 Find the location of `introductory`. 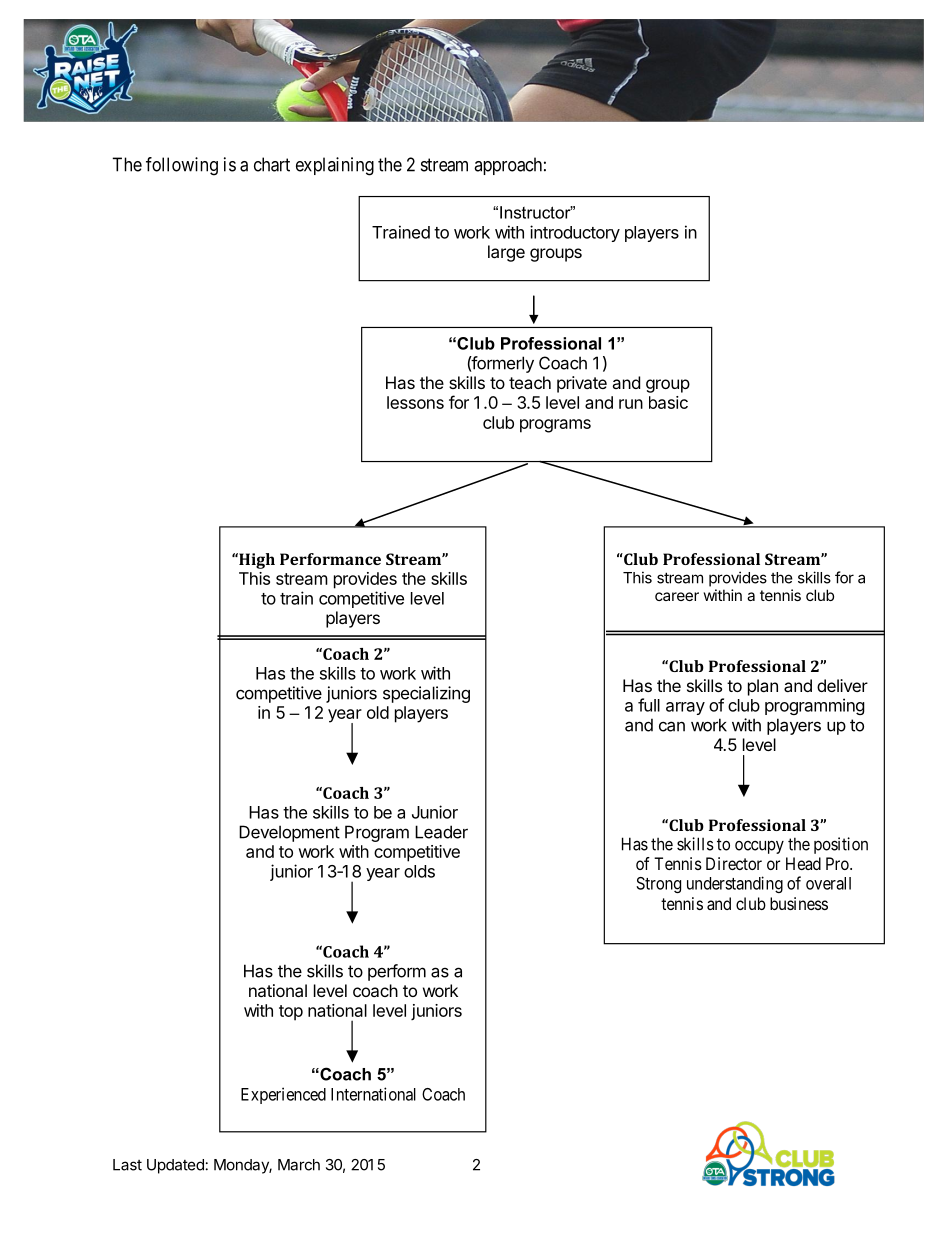

introductory is located at coordinates (575, 233).
